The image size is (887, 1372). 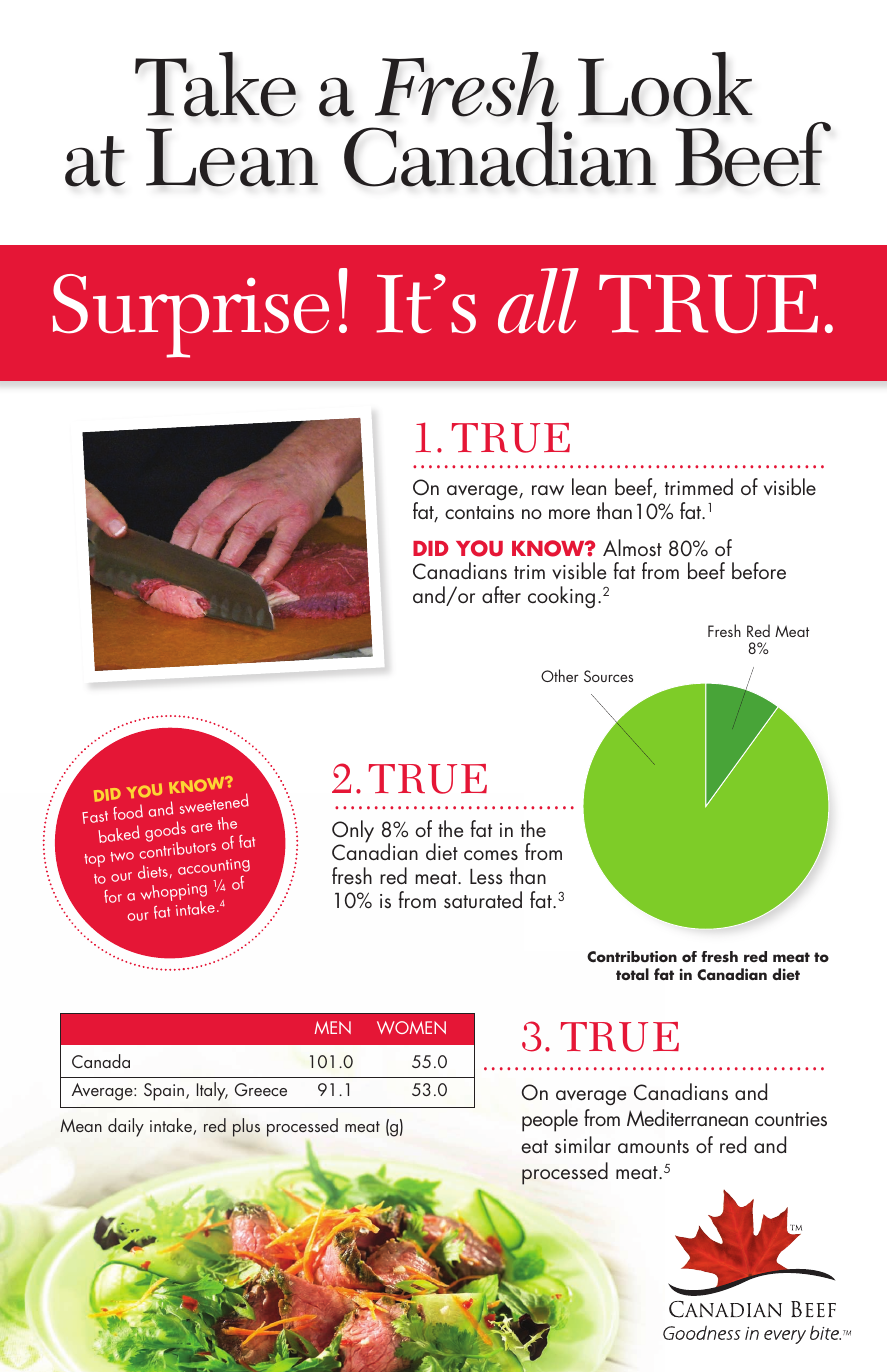 I want to click on all, so click(x=538, y=301).
